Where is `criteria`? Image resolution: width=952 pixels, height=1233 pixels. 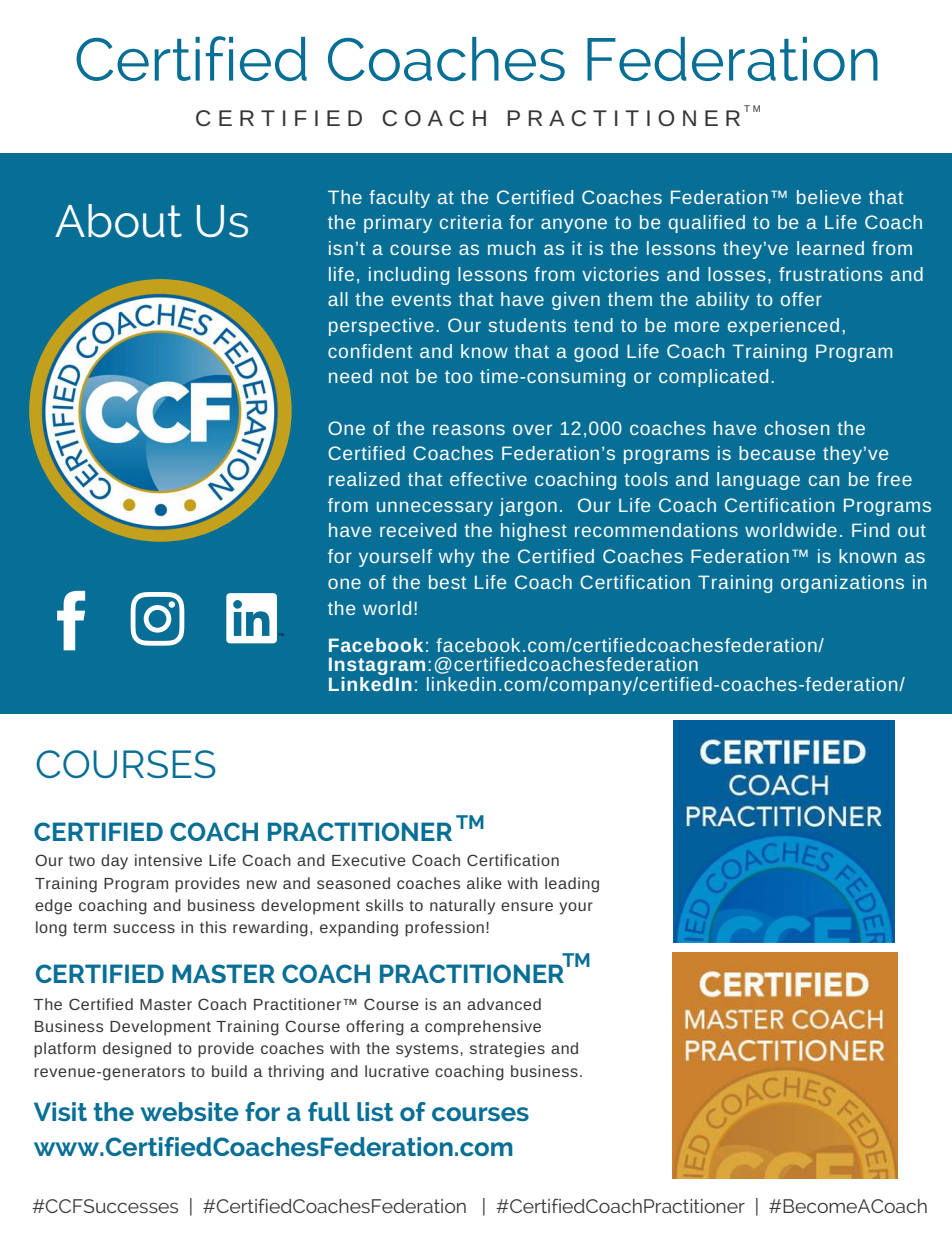 criteria is located at coordinates (471, 222).
